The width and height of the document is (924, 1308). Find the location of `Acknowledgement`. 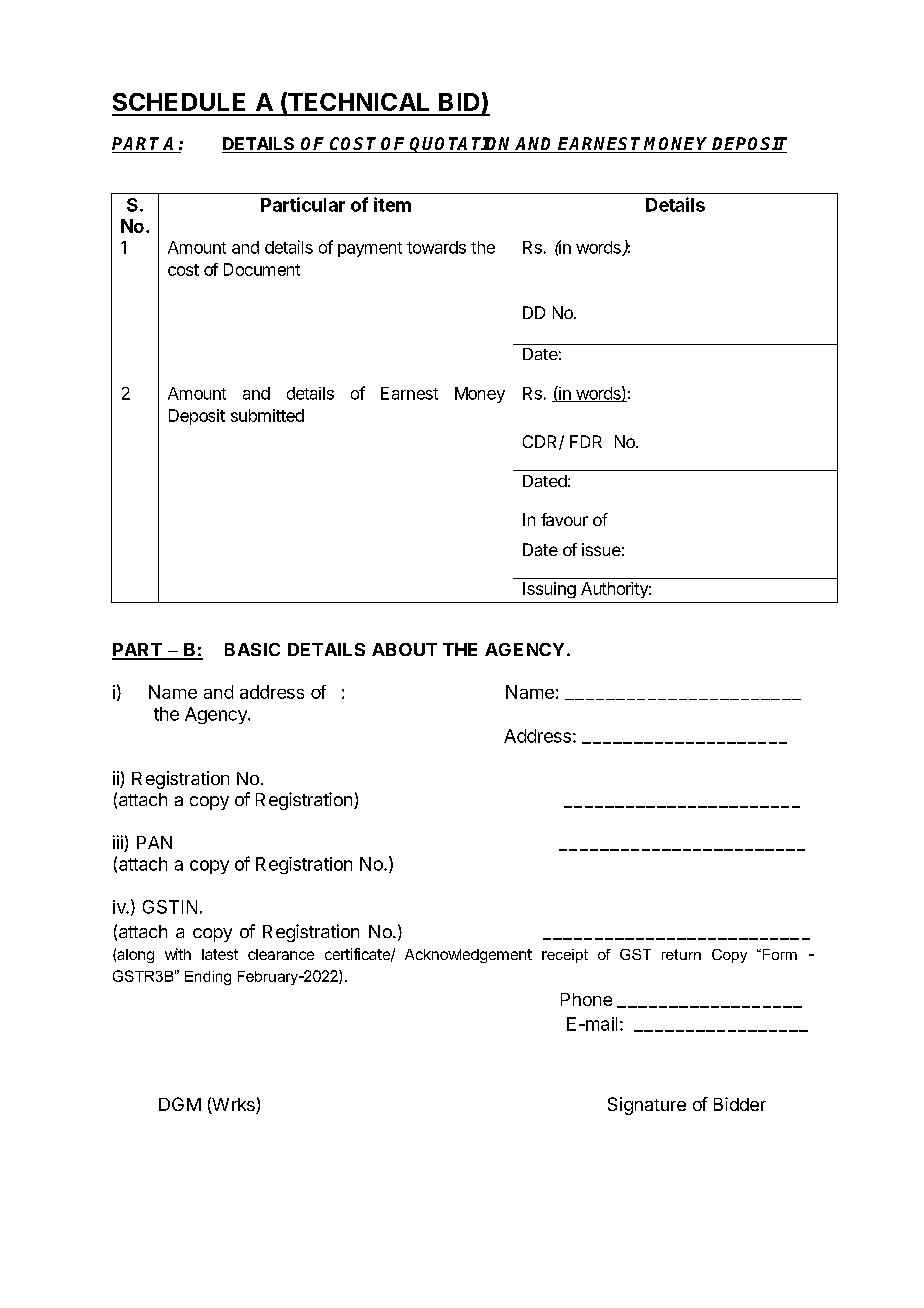

Acknowledgement is located at coordinates (468, 956).
